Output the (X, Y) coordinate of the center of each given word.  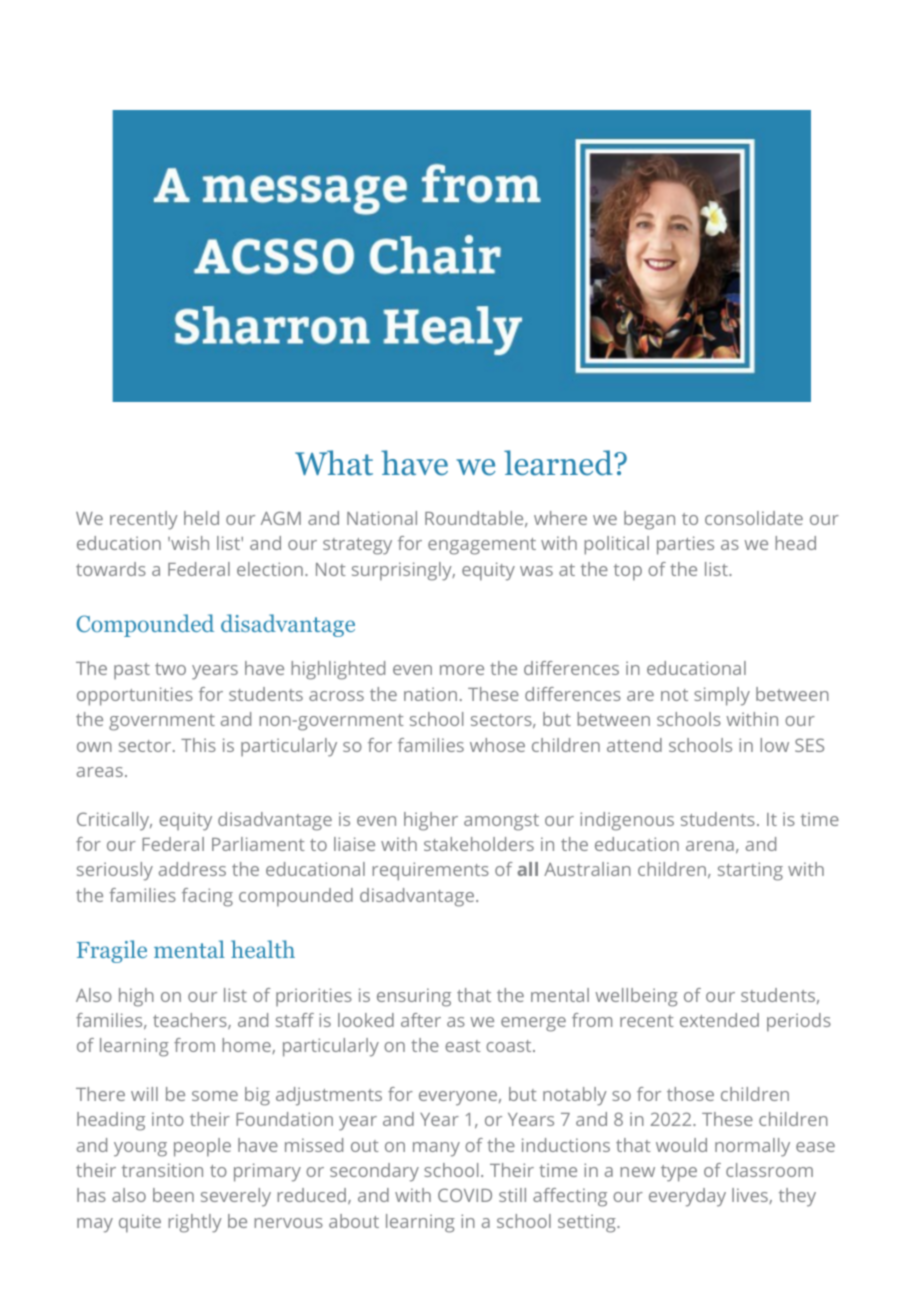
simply (722, 696)
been (173, 1195)
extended (719, 1020)
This (198, 745)
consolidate (754, 518)
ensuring (414, 997)
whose (497, 745)
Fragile (112, 951)
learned (559, 463)
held (201, 518)
